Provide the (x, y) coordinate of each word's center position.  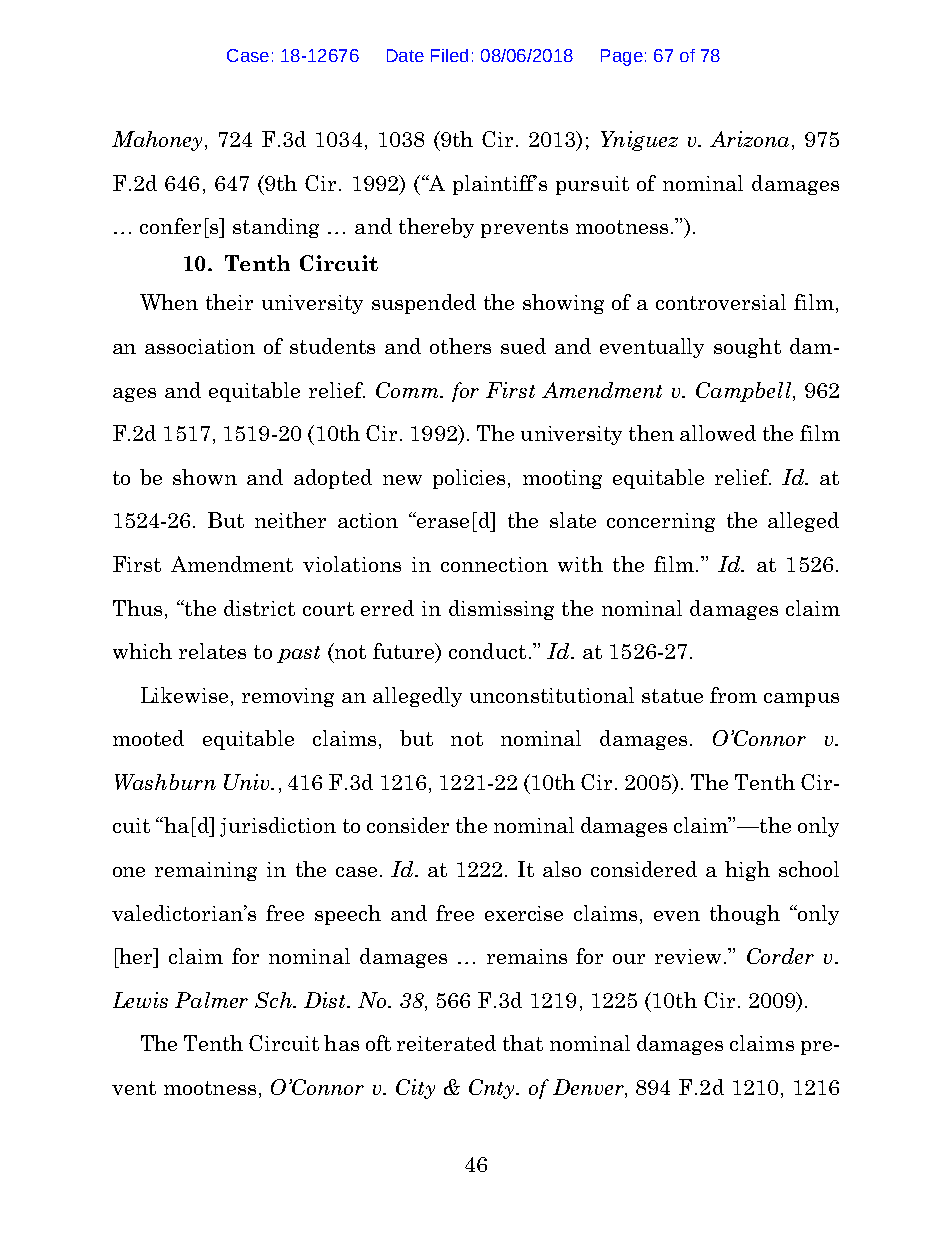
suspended (424, 304)
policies (469, 479)
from (733, 695)
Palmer (211, 1000)
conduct (487, 651)
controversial (721, 302)
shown (205, 477)
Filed (449, 55)
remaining (206, 871)
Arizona (749, 139)
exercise (524, 913)
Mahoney (157, 141)
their (229, 302)
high (747, 871)
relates (212, 651)
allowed (718, 433)
